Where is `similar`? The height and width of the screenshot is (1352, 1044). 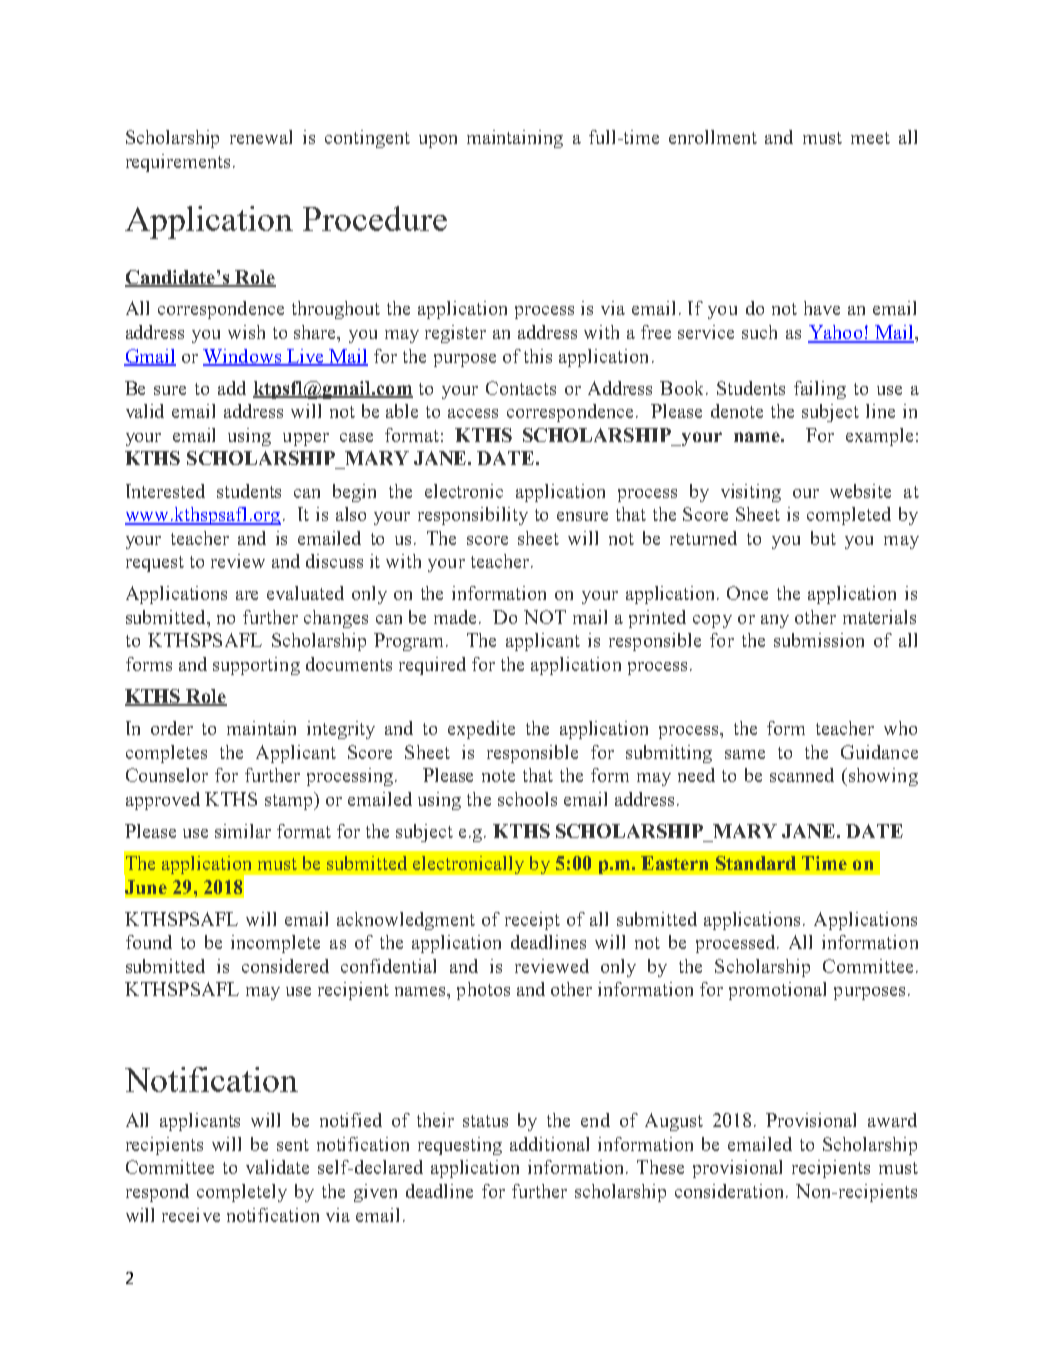 similar is located at coordinates (243, 831).
